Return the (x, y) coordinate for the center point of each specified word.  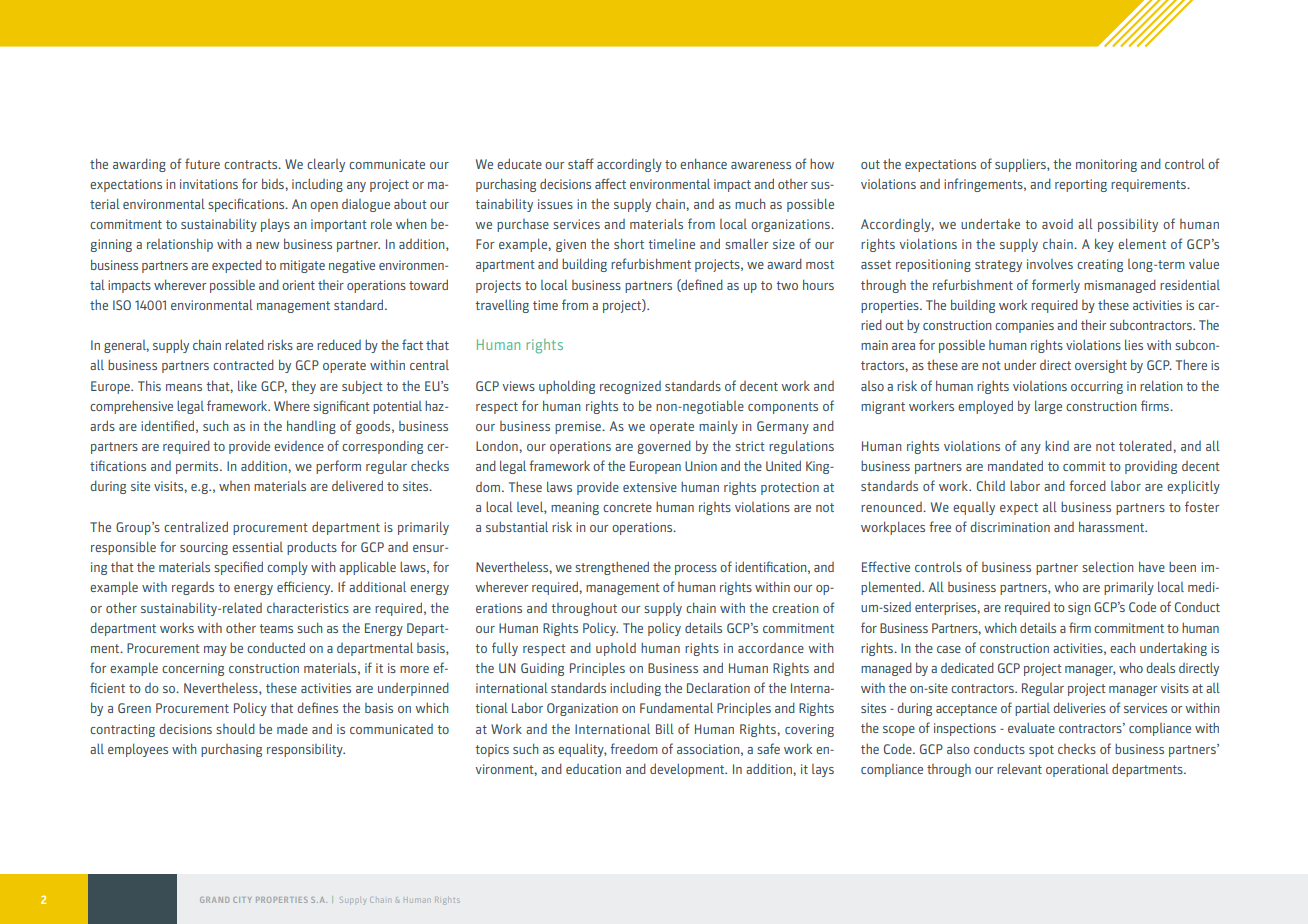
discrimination (1010, 527)
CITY (242, 900)
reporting (1081, 185)
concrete (627, 507)
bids (274, 183)
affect (610, 183)
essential (257, 547)
